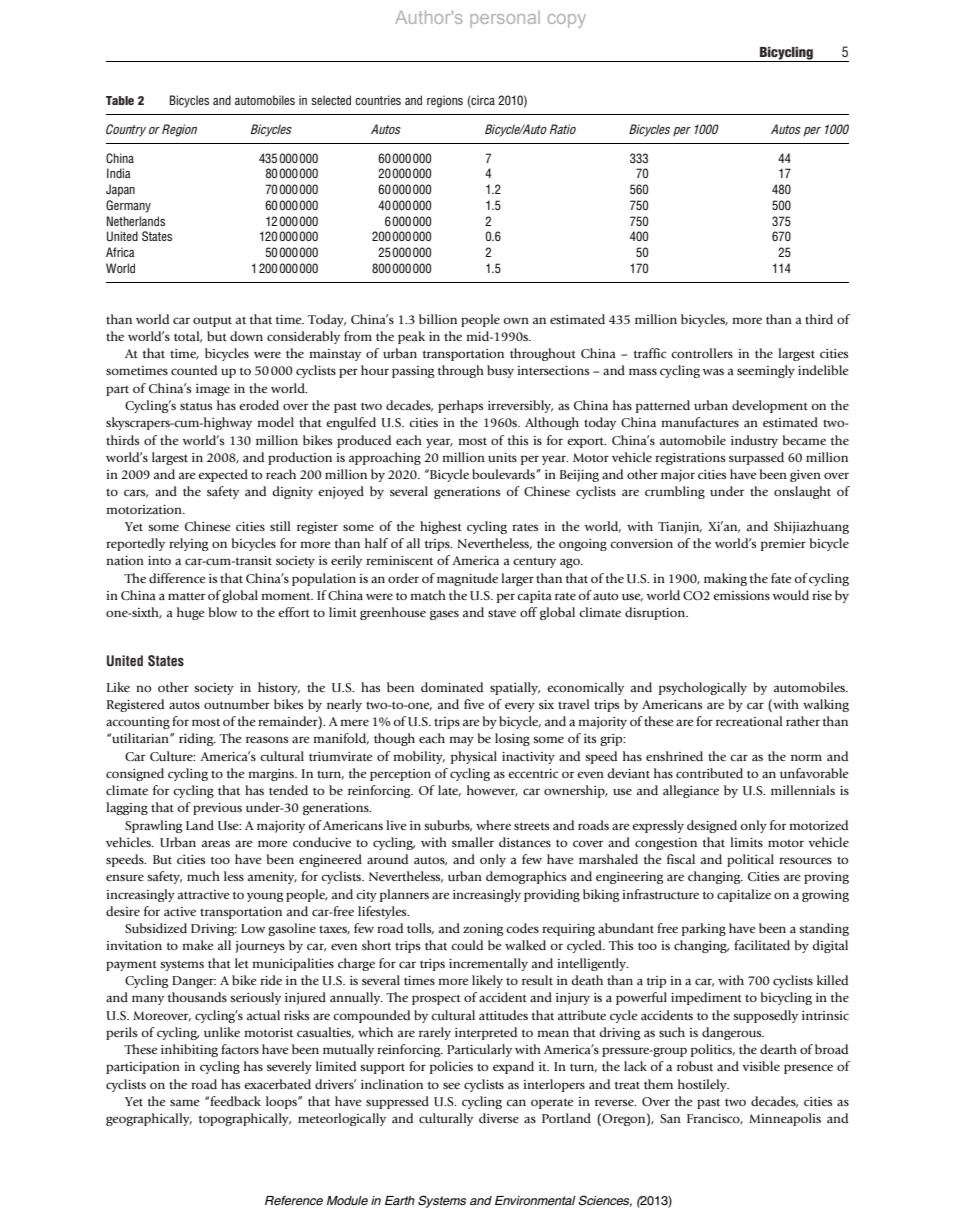 The image size is (964, 1232). I want to click on however, so click(492, 791).
